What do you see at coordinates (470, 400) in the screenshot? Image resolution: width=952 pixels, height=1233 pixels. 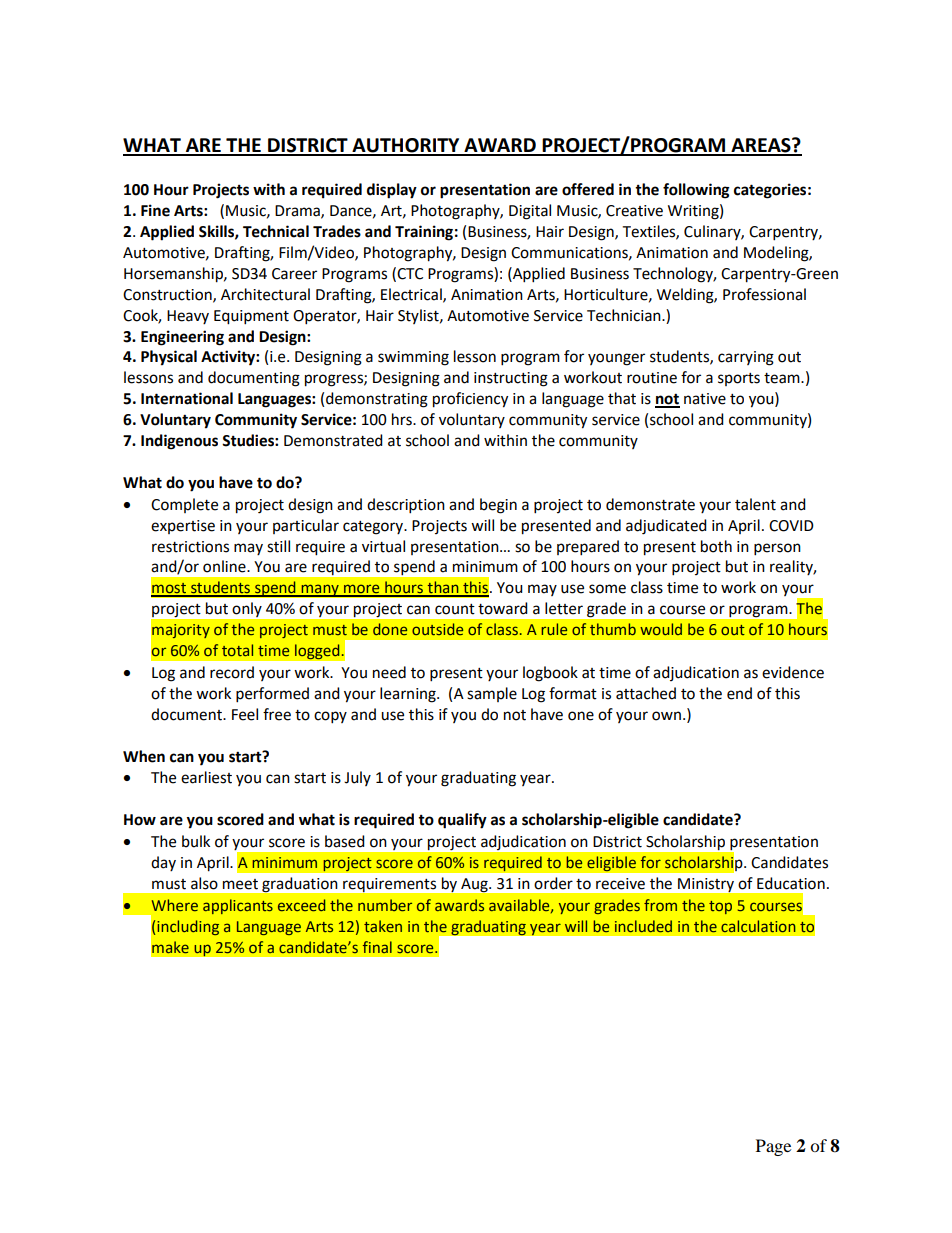 I see `proficiency` at bounding box center [470, 400].
